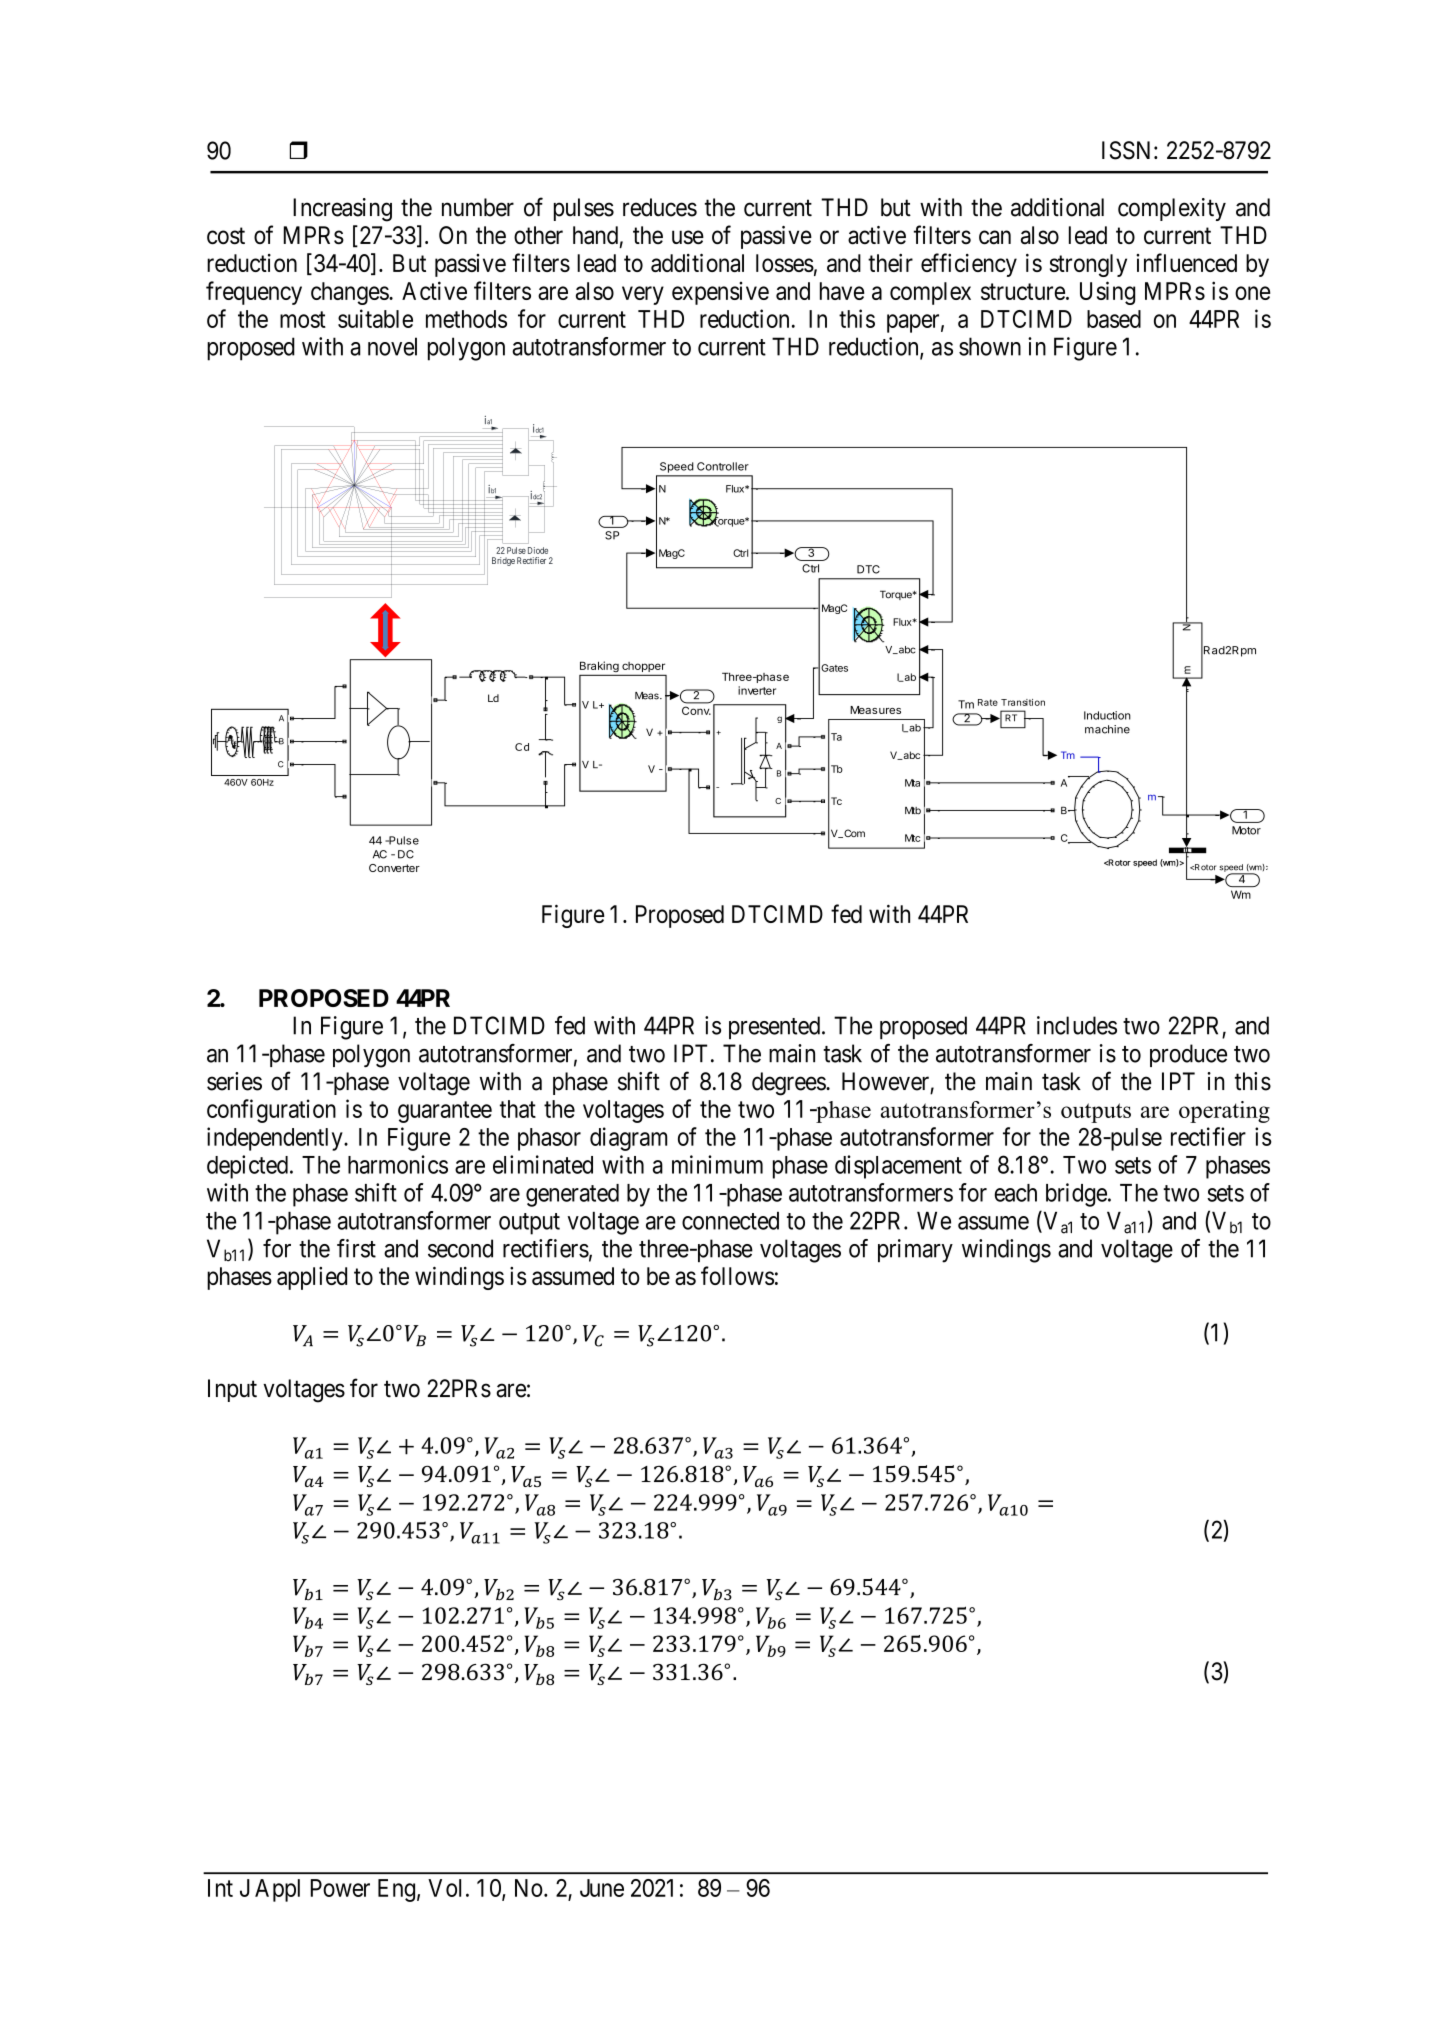  What do you see at coordinates (774, 1027) in the screenshot?
I see `presented` at bounding box center [774, 1027].
